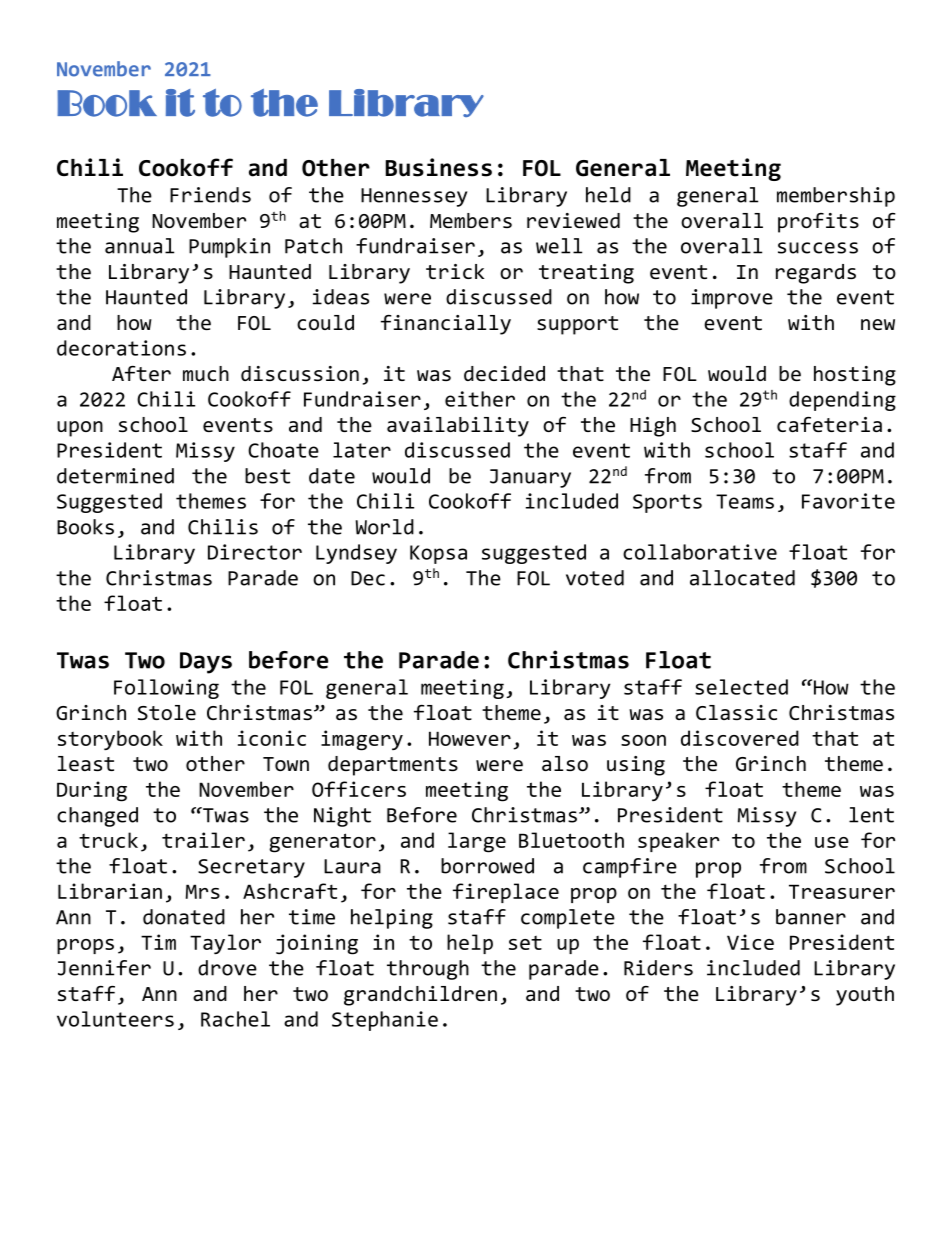 This screenshot has height=1233, width=952. I want to click on profits, so click(818, 223).
